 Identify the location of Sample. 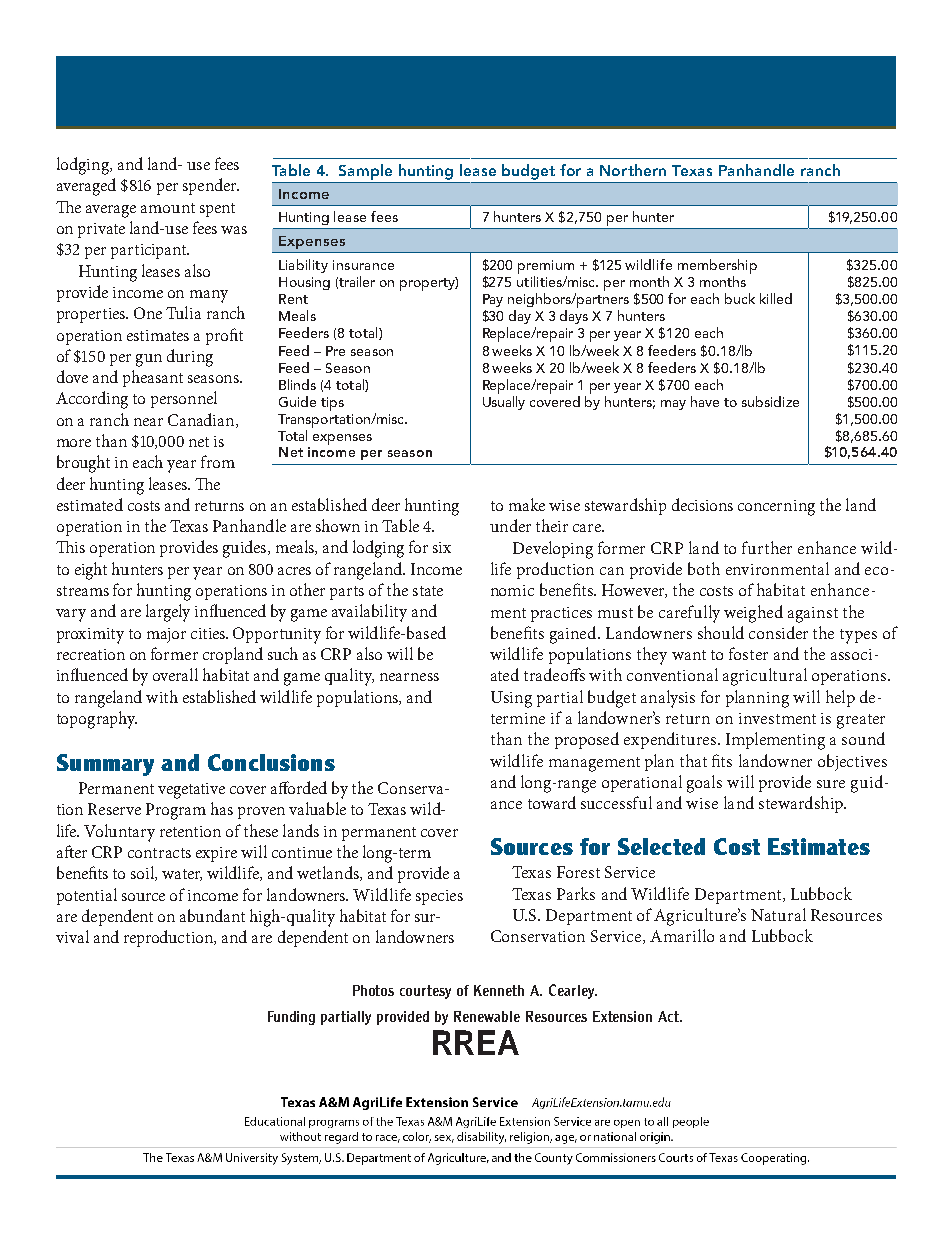
(365, 172).
